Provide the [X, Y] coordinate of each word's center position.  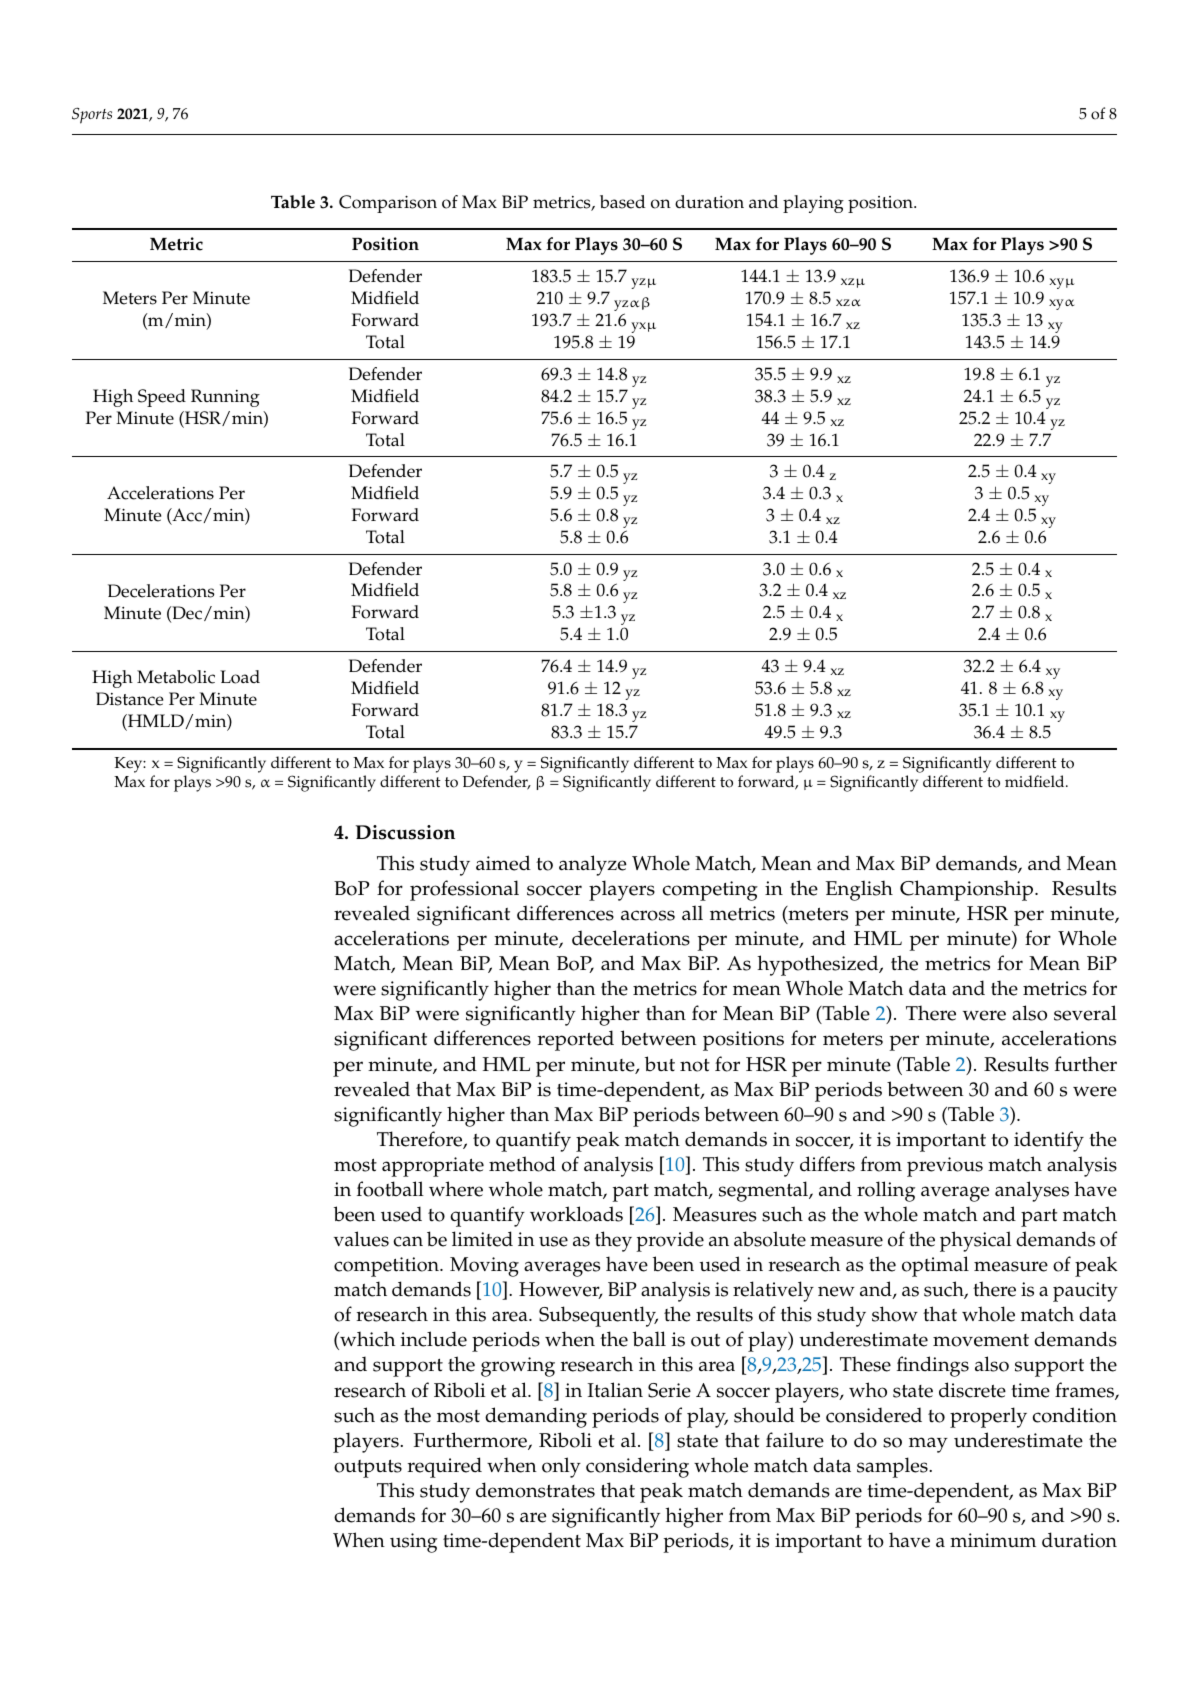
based [622, 202]
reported [576, 1040]
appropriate [433, 1167]
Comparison [388, 204]
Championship [968, 890]
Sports [92, 115]
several [1085, 1013]
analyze [593, 865]
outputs [368, 1469]
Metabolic [176, 677]
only [561, 1467]
